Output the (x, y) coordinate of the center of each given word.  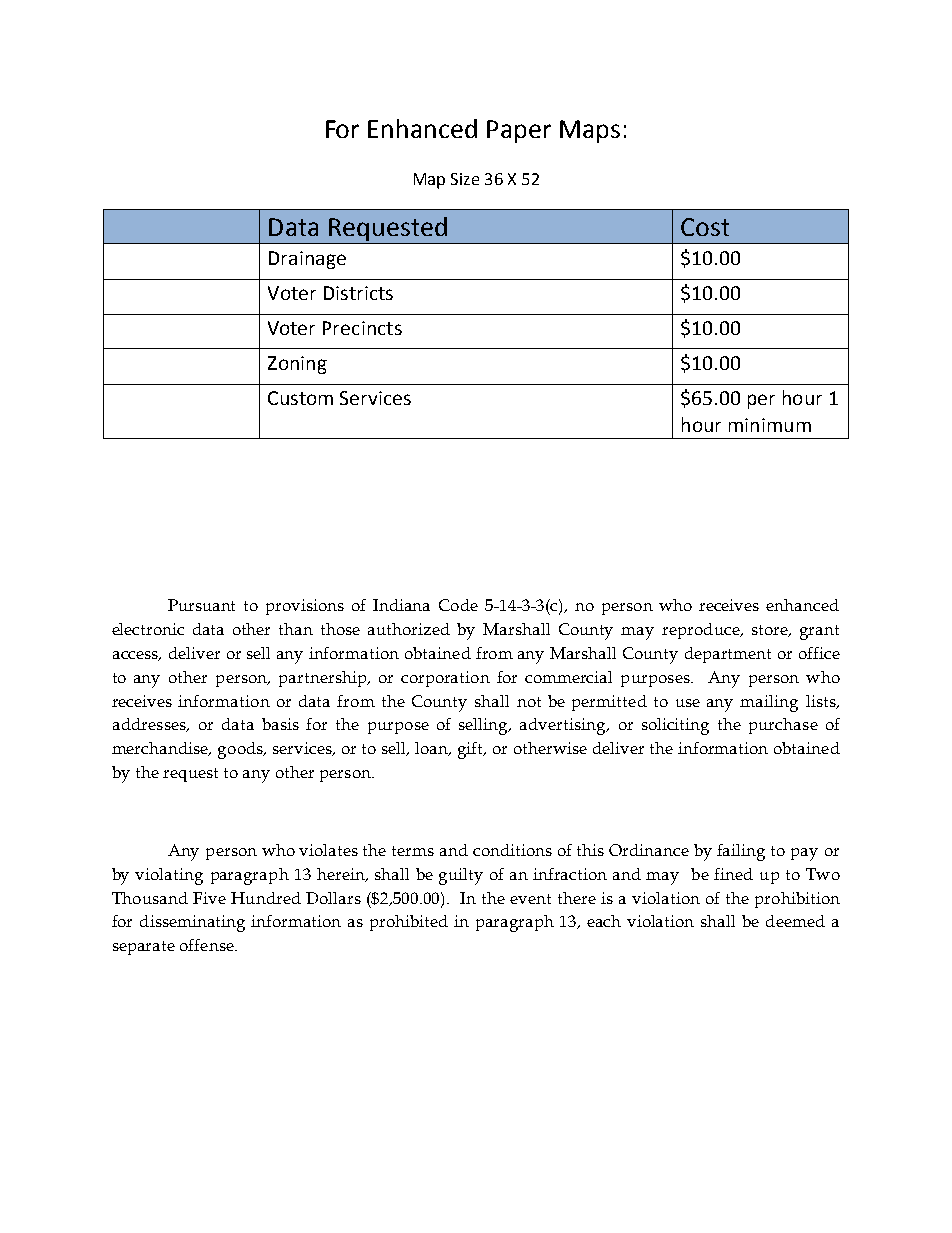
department (728, 655)
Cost (705, 227)
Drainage (307, 260)
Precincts (362, 328)
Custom (300, 398)
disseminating (192, 923)
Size (465, 179)
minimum (770, 425)
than (296, 629)
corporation (445, 679)
